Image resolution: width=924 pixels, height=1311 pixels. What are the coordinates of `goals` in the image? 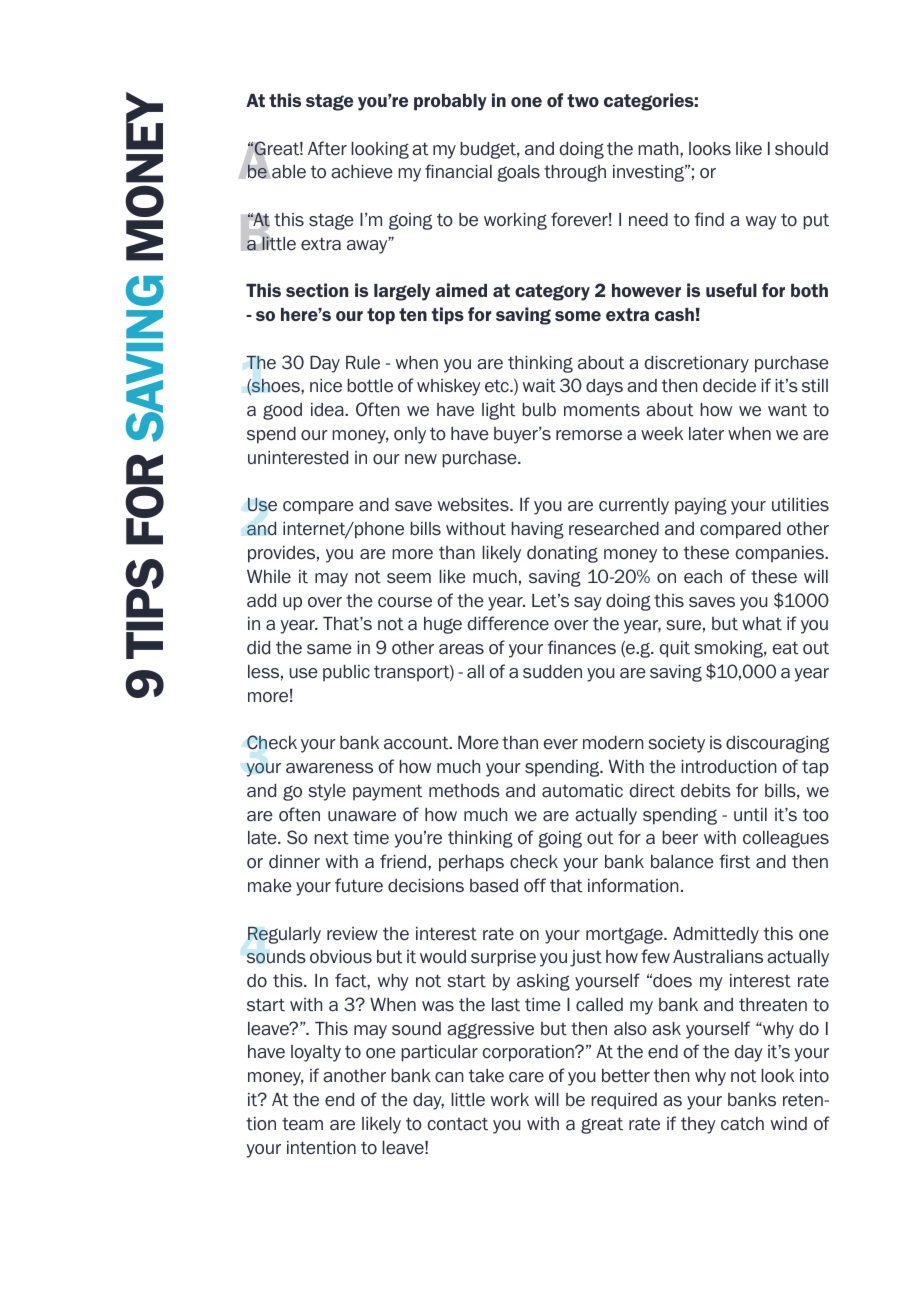 It's located at (519, 173).
